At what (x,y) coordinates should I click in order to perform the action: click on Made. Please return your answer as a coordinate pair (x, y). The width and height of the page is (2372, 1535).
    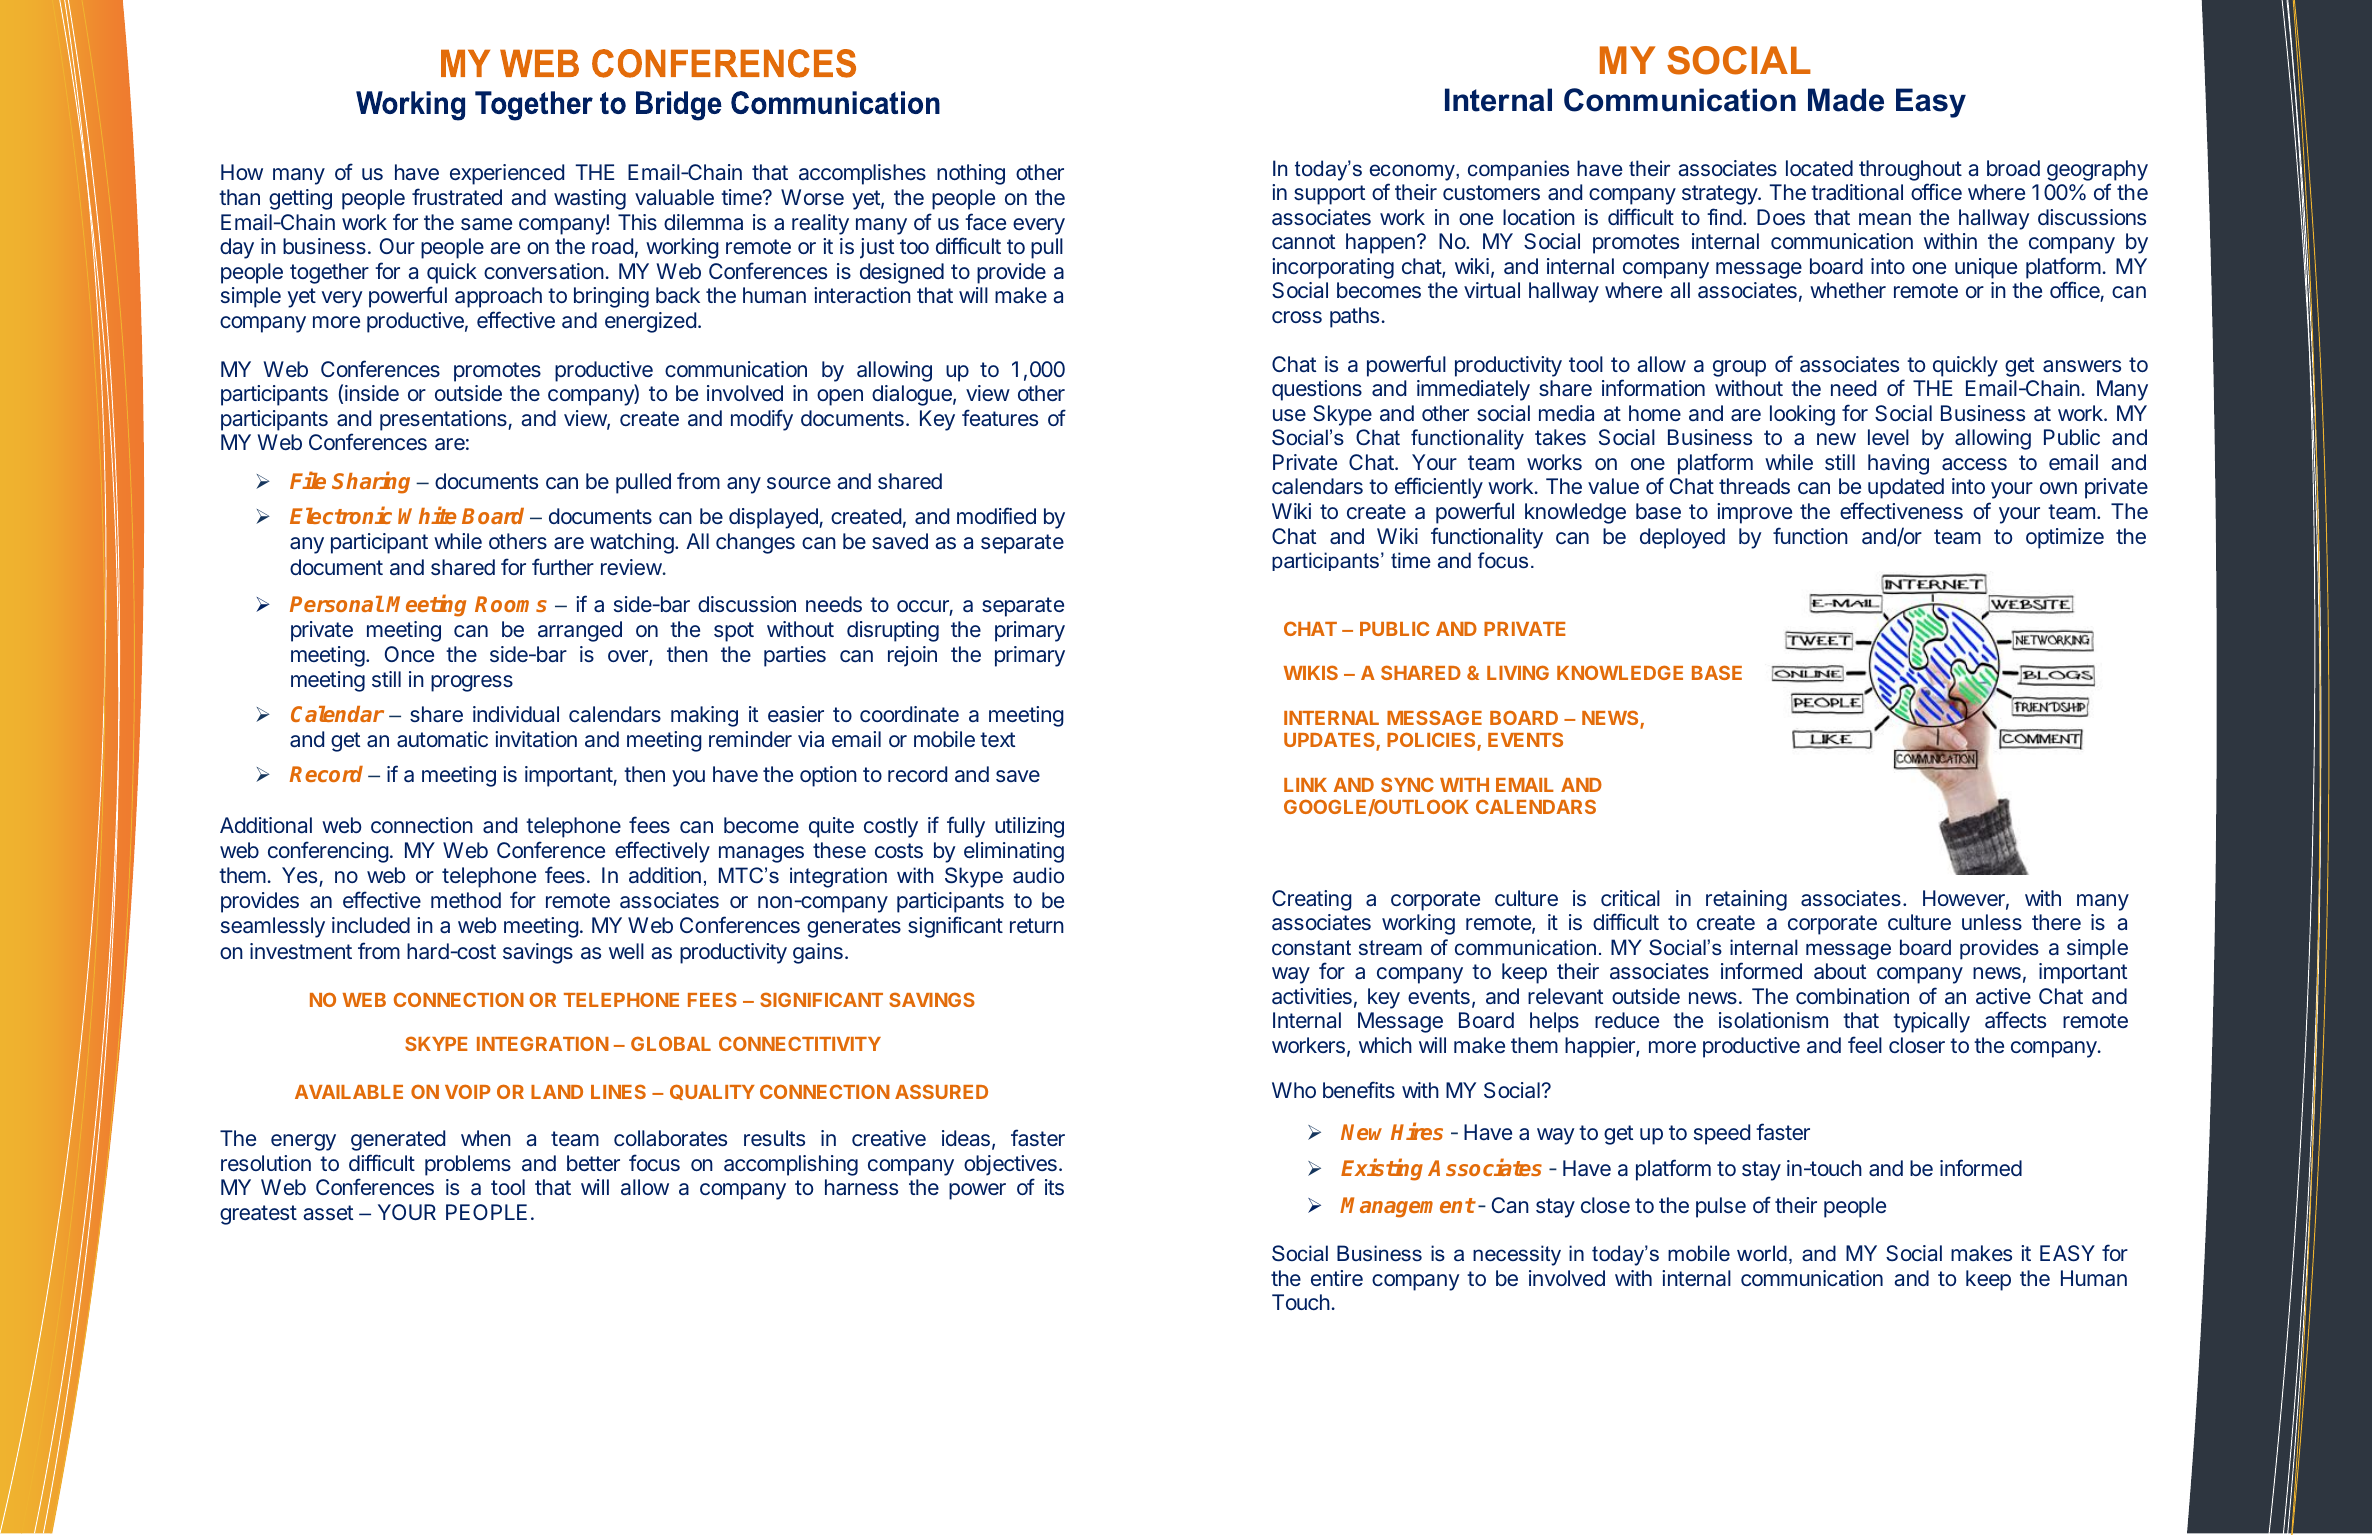
    Looking at the image, I should click on (1846, 100).
